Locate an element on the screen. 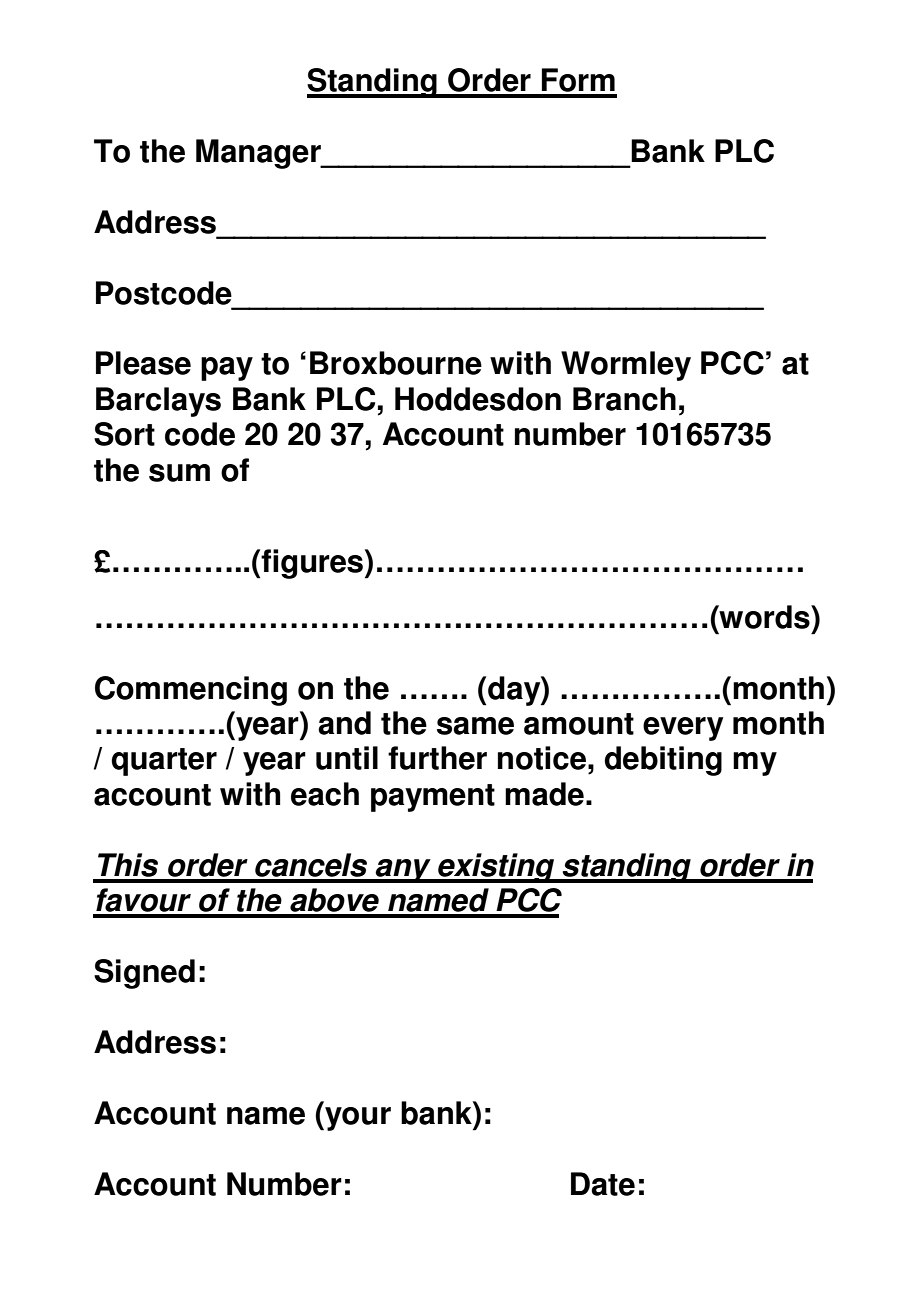 This screenshot has height=1310, width=924. quarter is located at coordinates (164, 762).
